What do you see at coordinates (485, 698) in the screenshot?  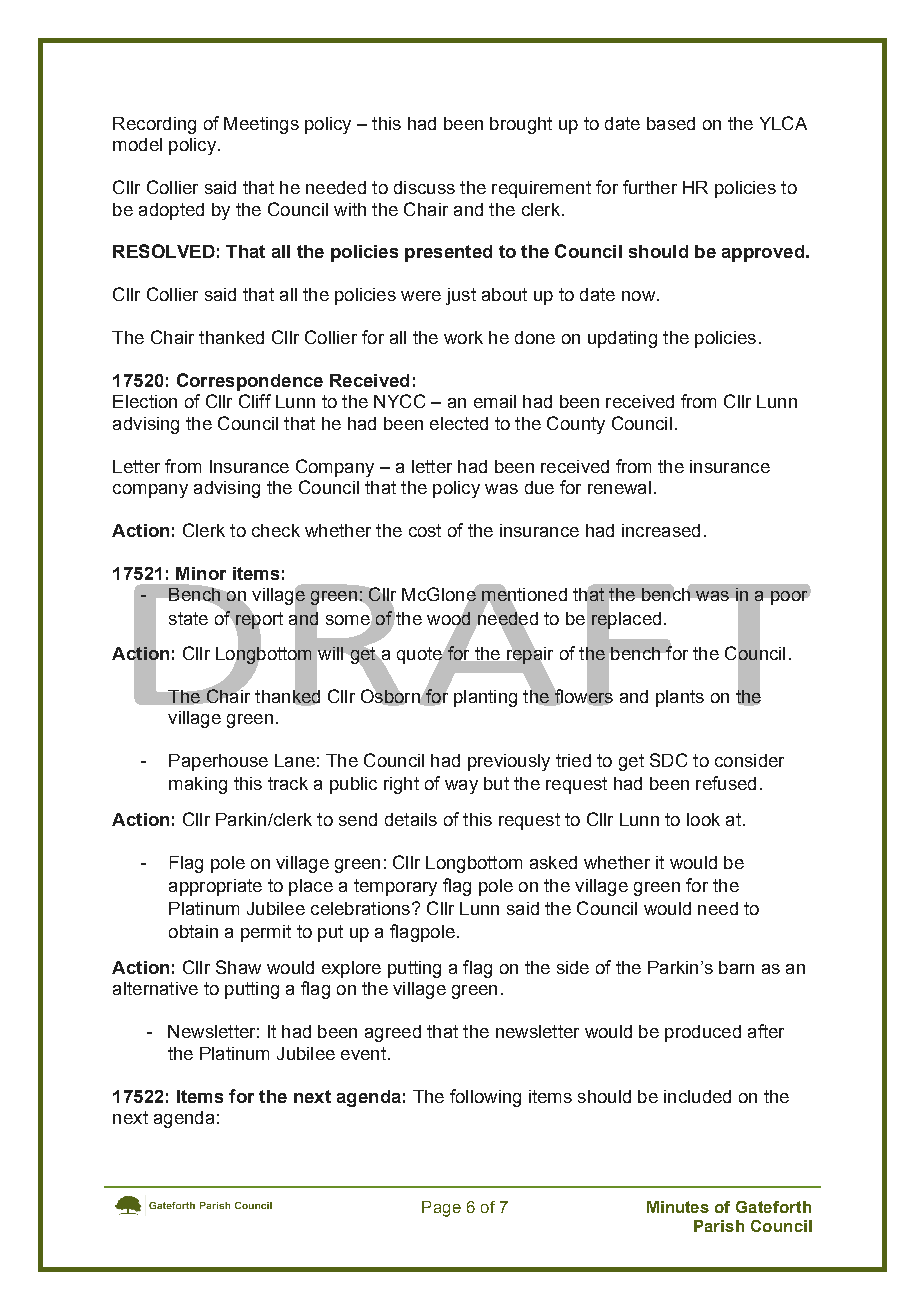 I see `planting` at bounding box center [485, 698].
